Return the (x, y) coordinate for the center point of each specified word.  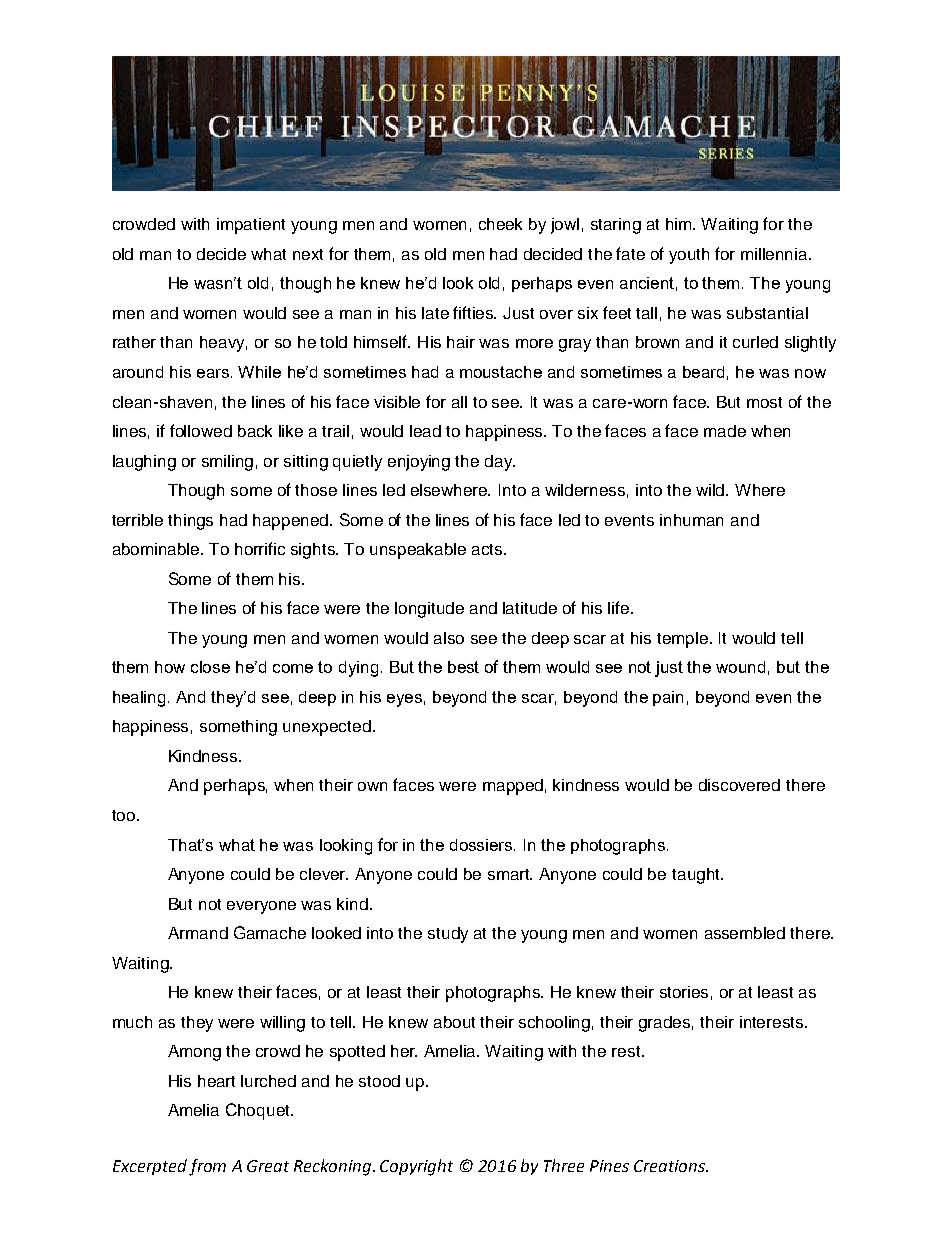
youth (689, 256)
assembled (745, 933)
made (725, 431)
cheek (500, 224)
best (463, 667)
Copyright (416, 1167)
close (210, 667)
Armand (198, 933)
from (207, 1167)
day (500, 463)
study (448, 935)
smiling (227, 463)
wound (740, 667)
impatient (251, 226)
